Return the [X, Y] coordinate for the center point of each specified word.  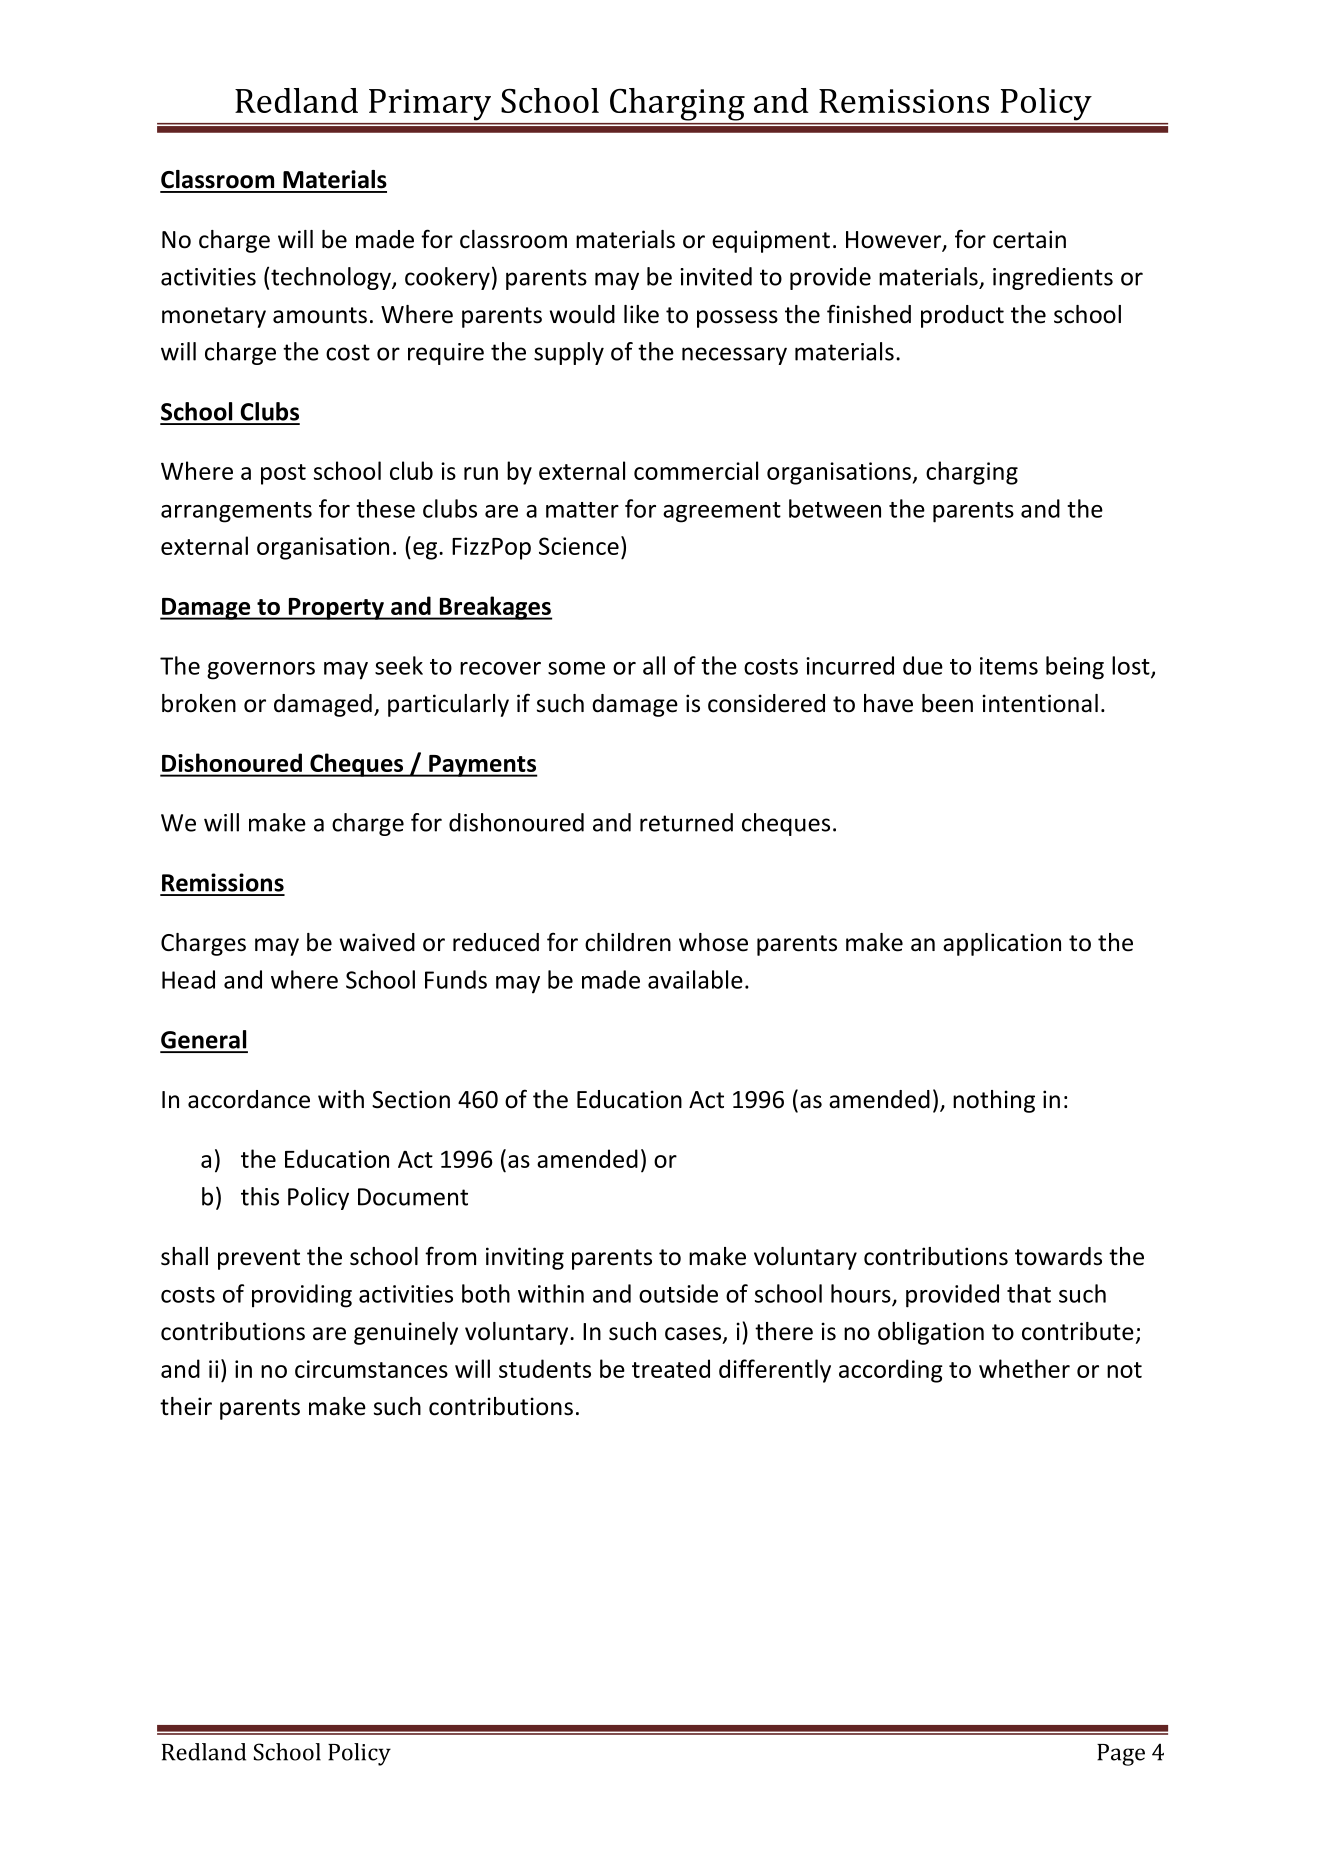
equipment [771, 241]
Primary [430, 104]
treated [671, 1368]
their [186, 1406]
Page [1121, 1755]
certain [1029, 239]
